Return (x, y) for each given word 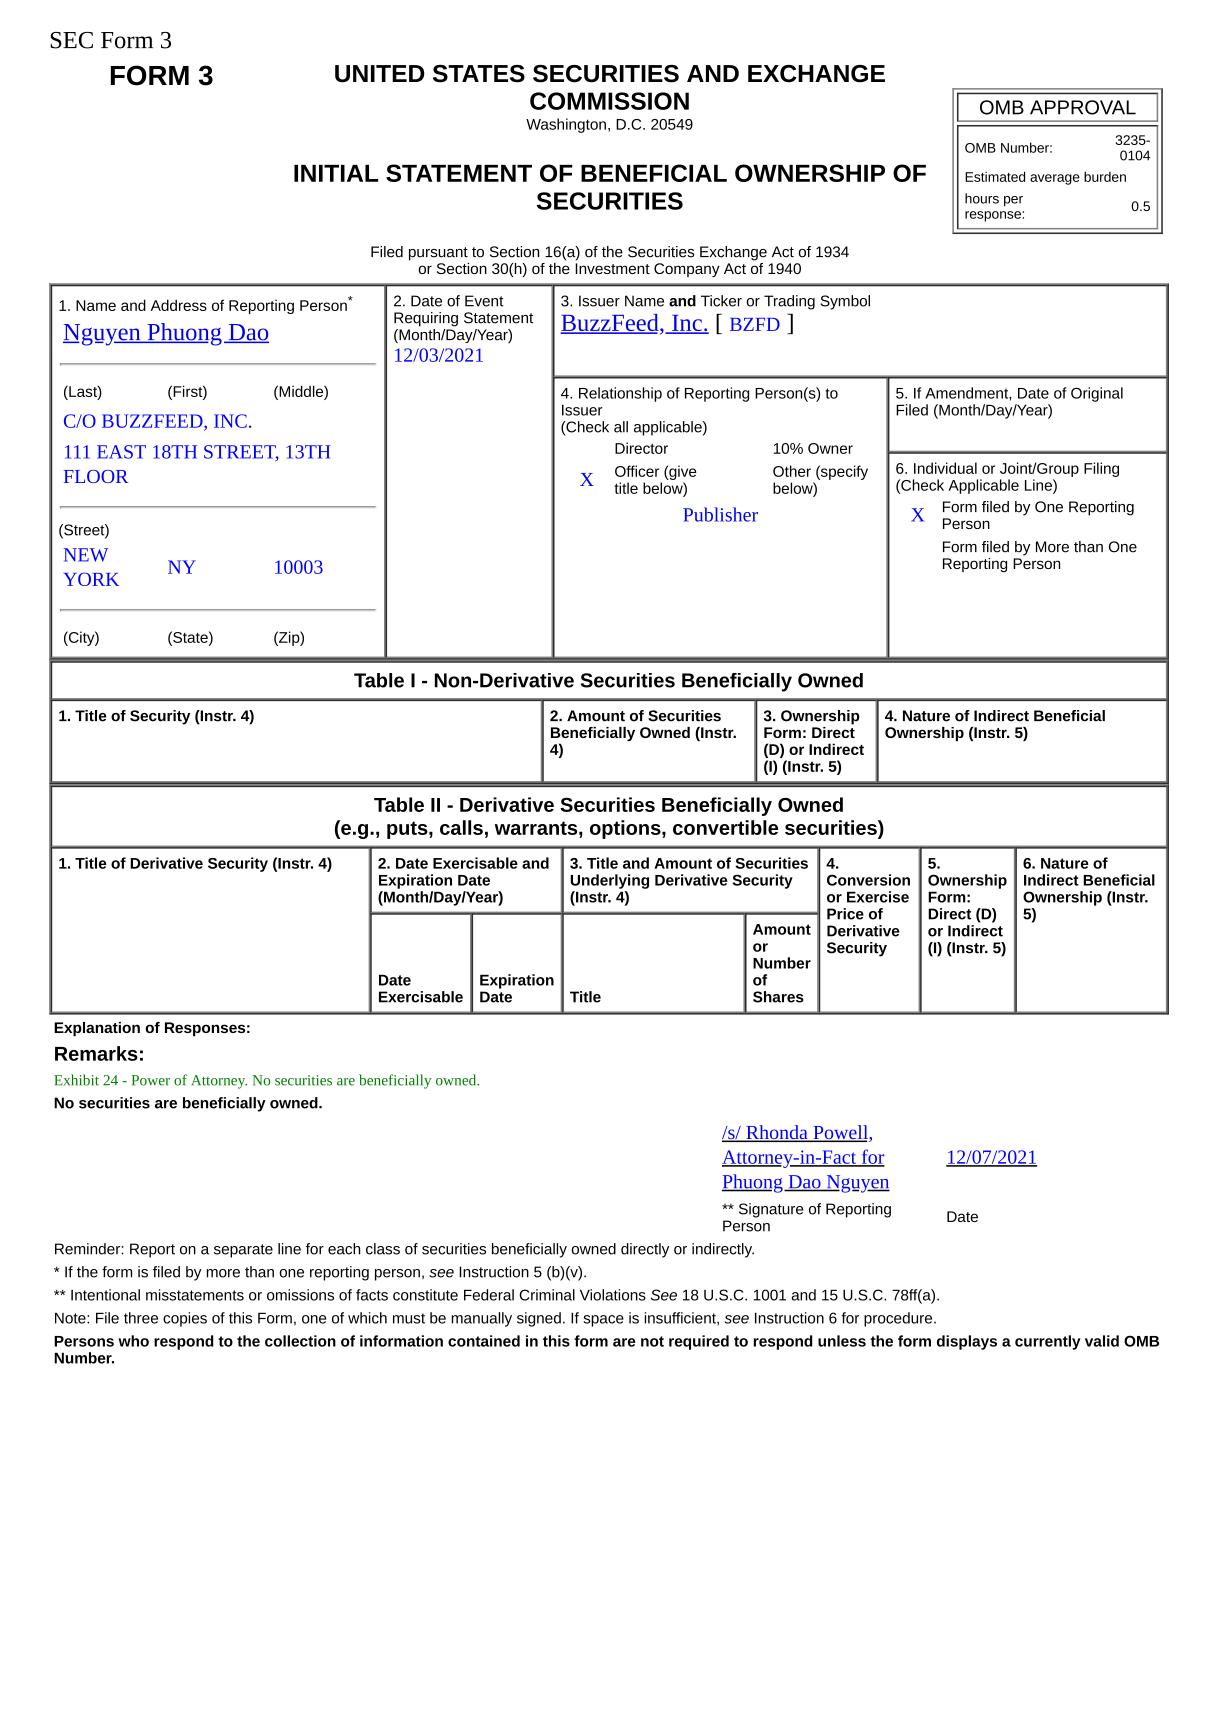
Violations (613, 1295)
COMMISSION (609, 101)
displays (967, 1342)
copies (185, 1319)
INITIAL (336, 173)
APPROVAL (1083, 107)
